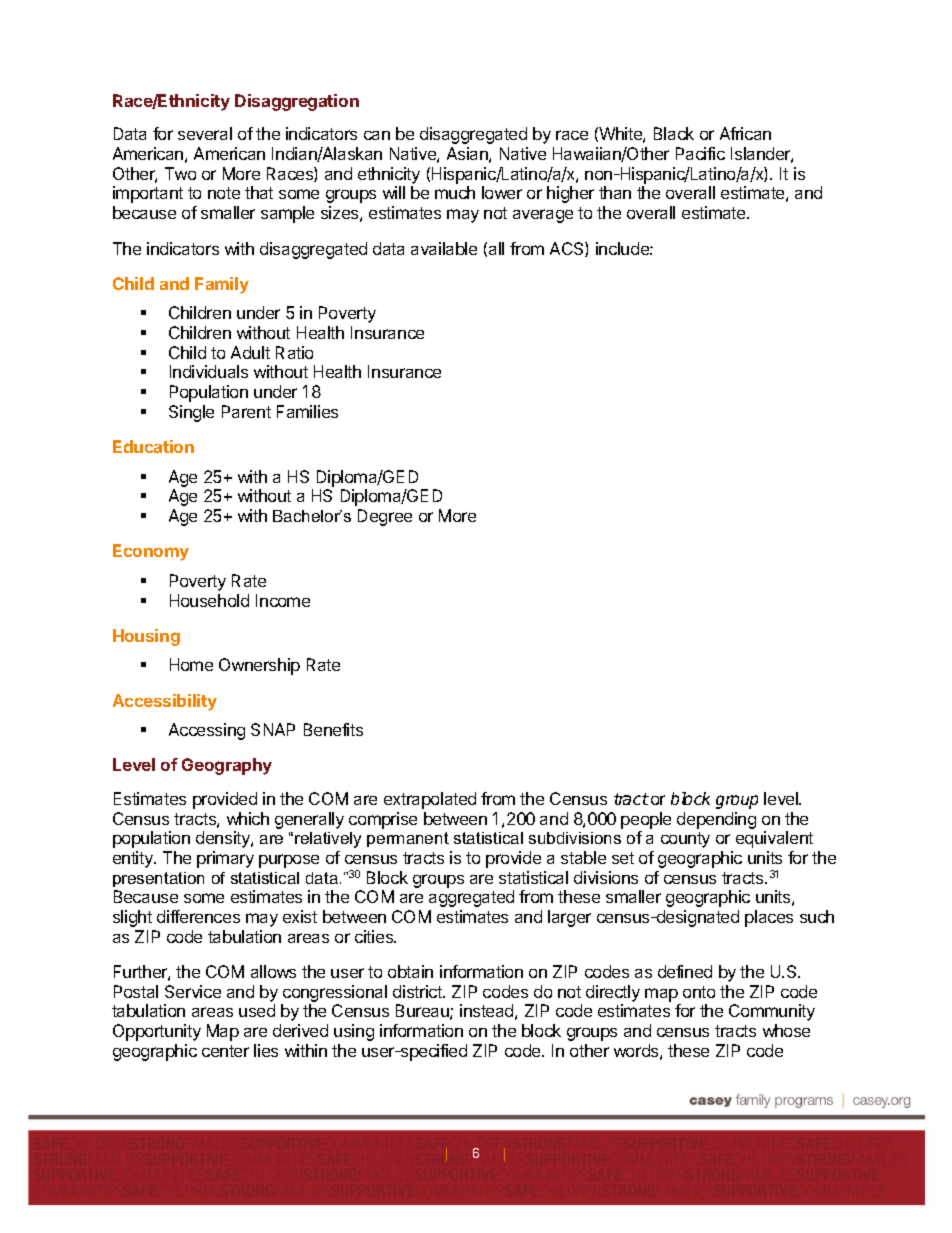  What do you see at coordinates (455, 192) in the page?
I see `much` at bounding box center [455, 192].
